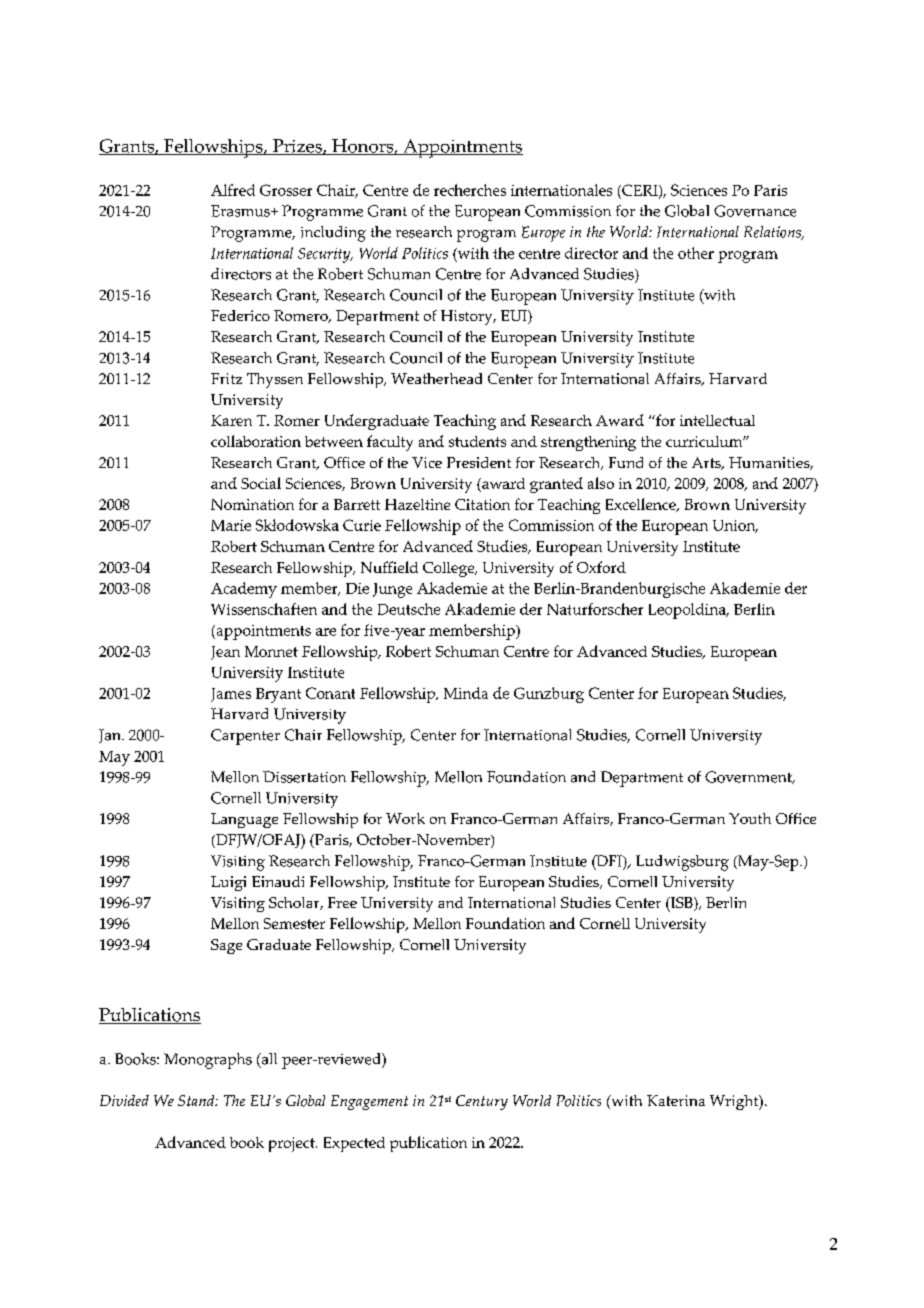 This screenshot has height=1308, width=924. What do you see at coordinates (231, 525) in the screenshot?
I see `Marie` at bounding box center [231, 525].
